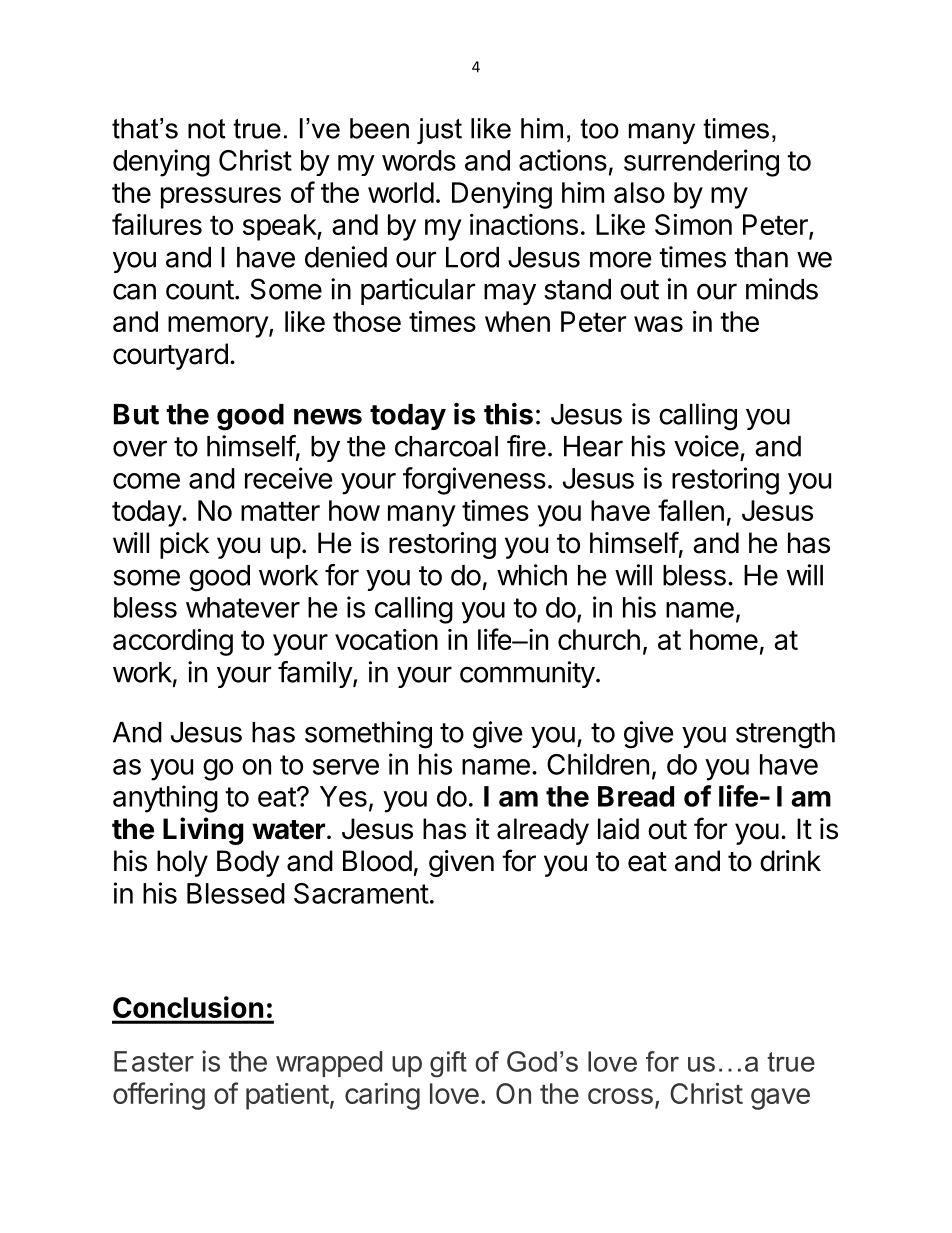 Image resolution: width=952 pixels, height=1233 pixels. Describe the element at coordinates (207, 129) in the screenshot. I see `not` at that location.
